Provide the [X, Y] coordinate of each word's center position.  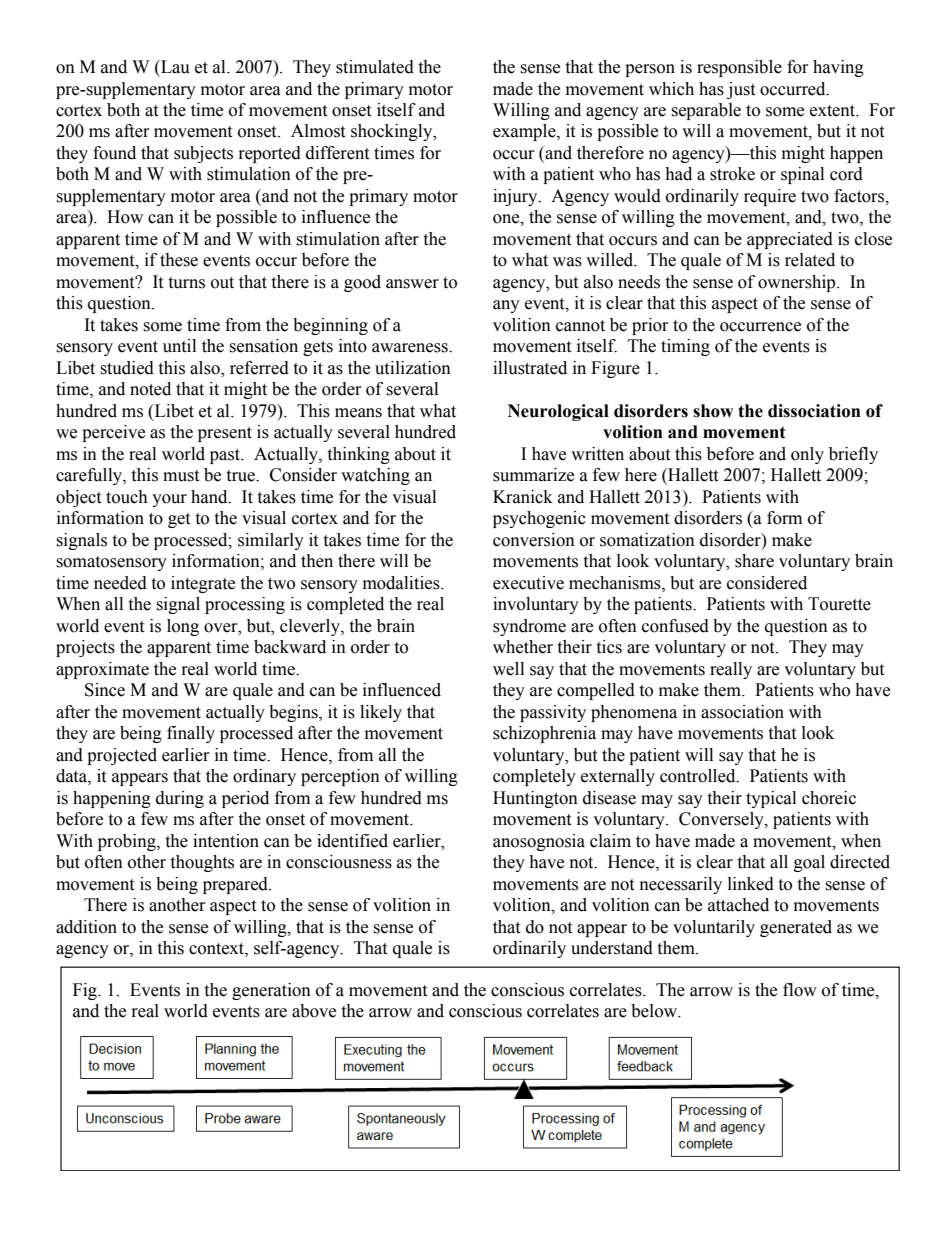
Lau [174, 67]
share [754, 561]
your [169, 500]
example [525, 132]
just [741, 90]
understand [612, 948]
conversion [534, 540]
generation [271, 991]
